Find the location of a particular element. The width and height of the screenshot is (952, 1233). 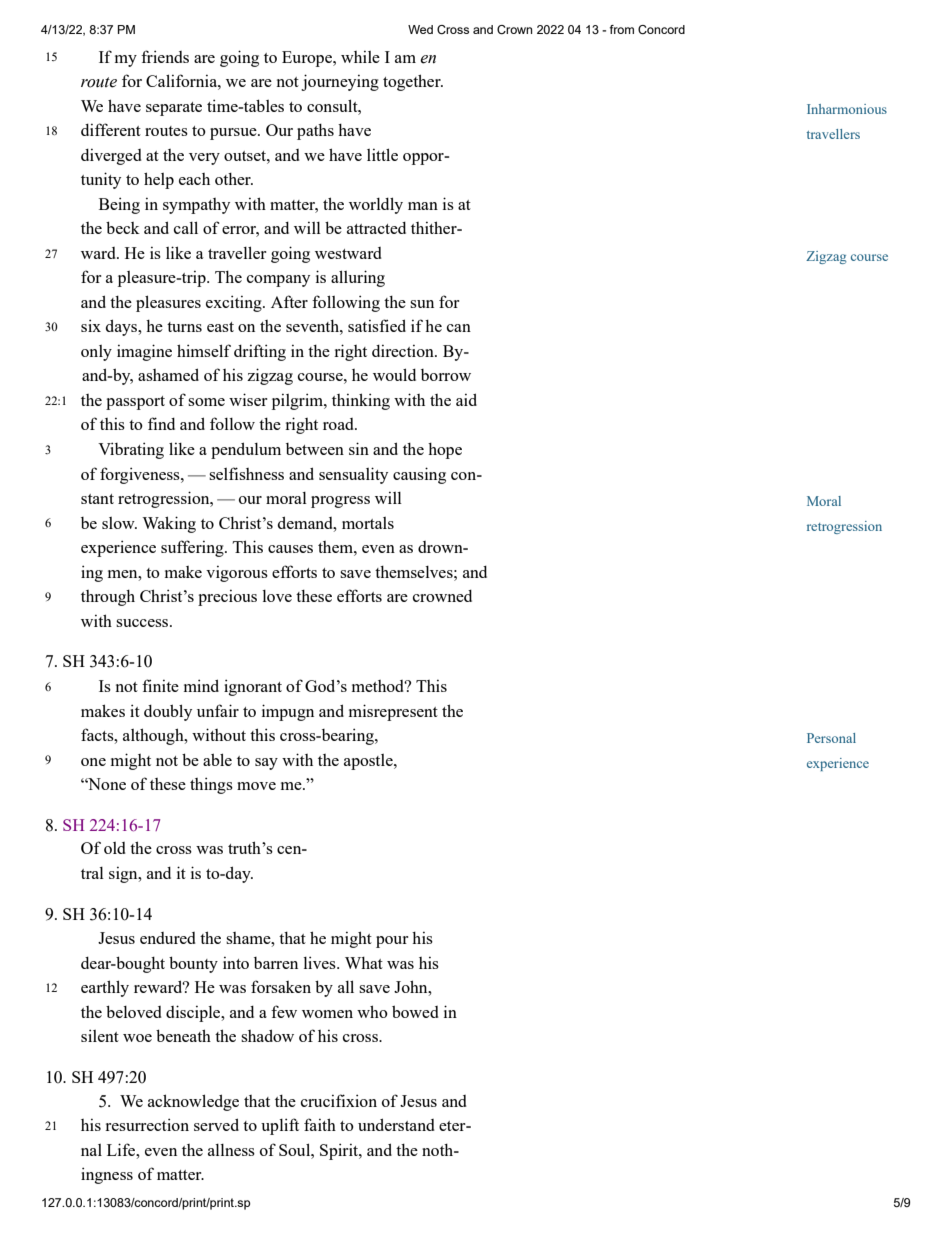

old is located at coordinates (115, 848).
